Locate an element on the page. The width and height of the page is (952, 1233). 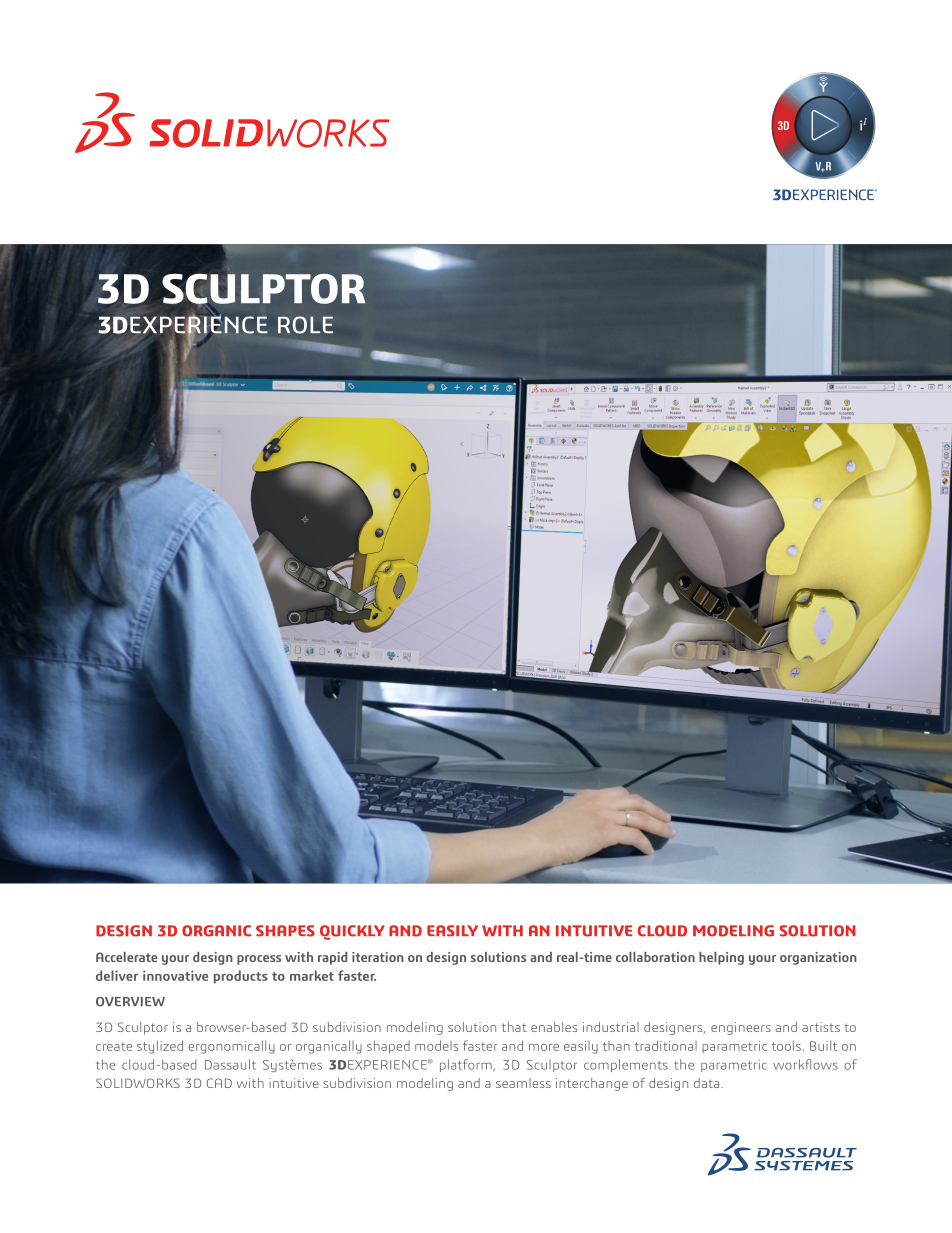
process is located at coordinates (259, 960).
